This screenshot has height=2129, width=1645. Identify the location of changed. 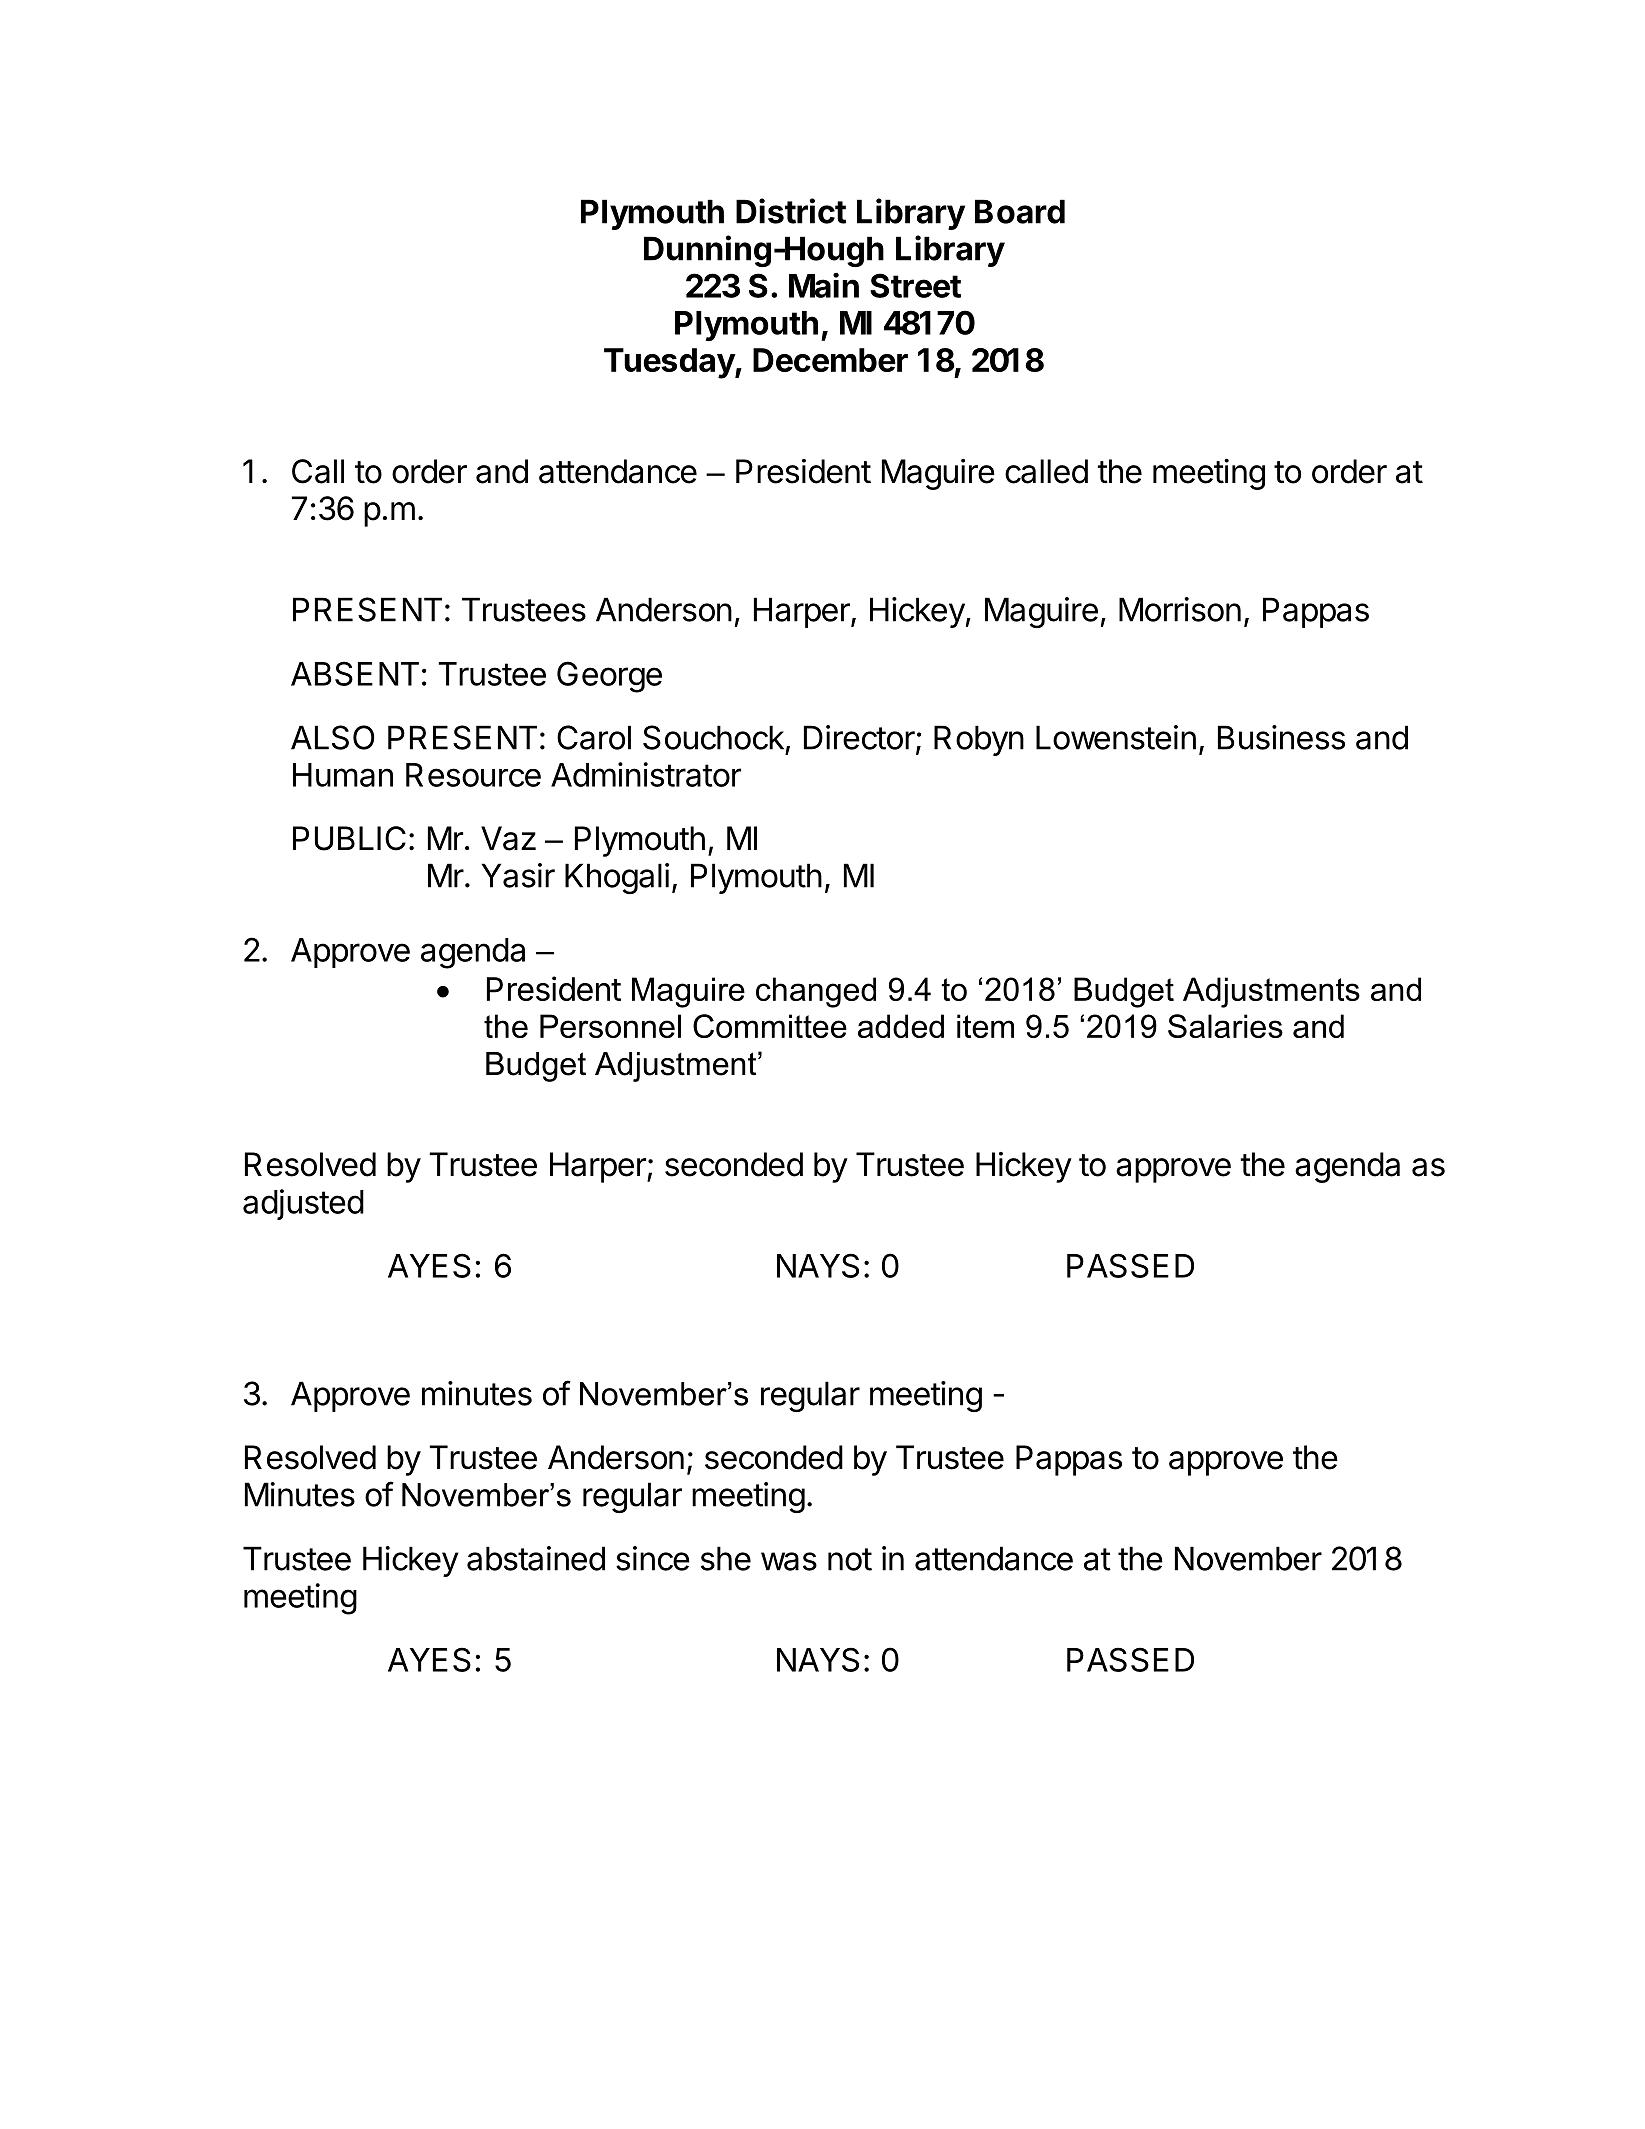
(816, 992).
